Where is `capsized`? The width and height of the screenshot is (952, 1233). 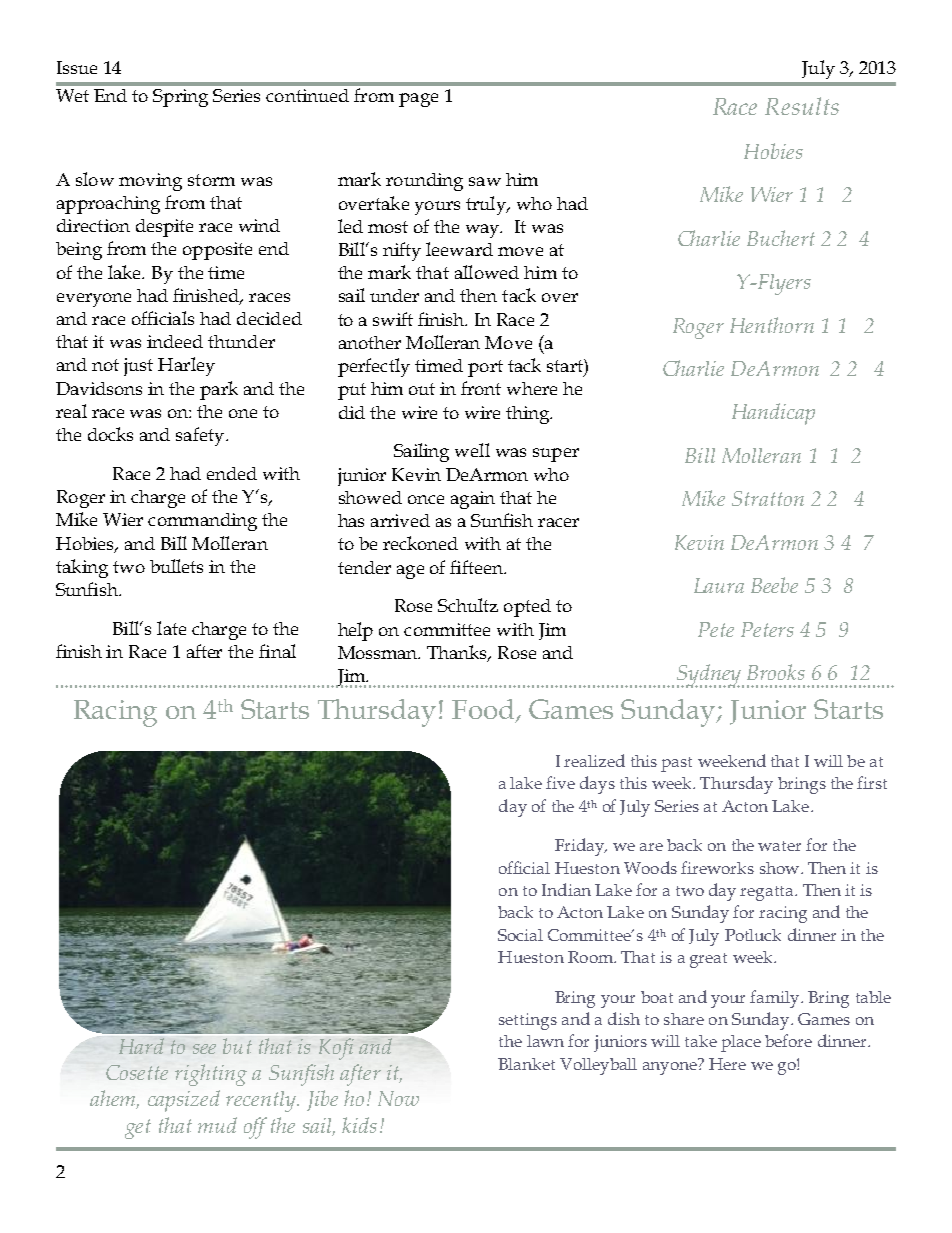 capsized is located at coordinates (184, 1101).
